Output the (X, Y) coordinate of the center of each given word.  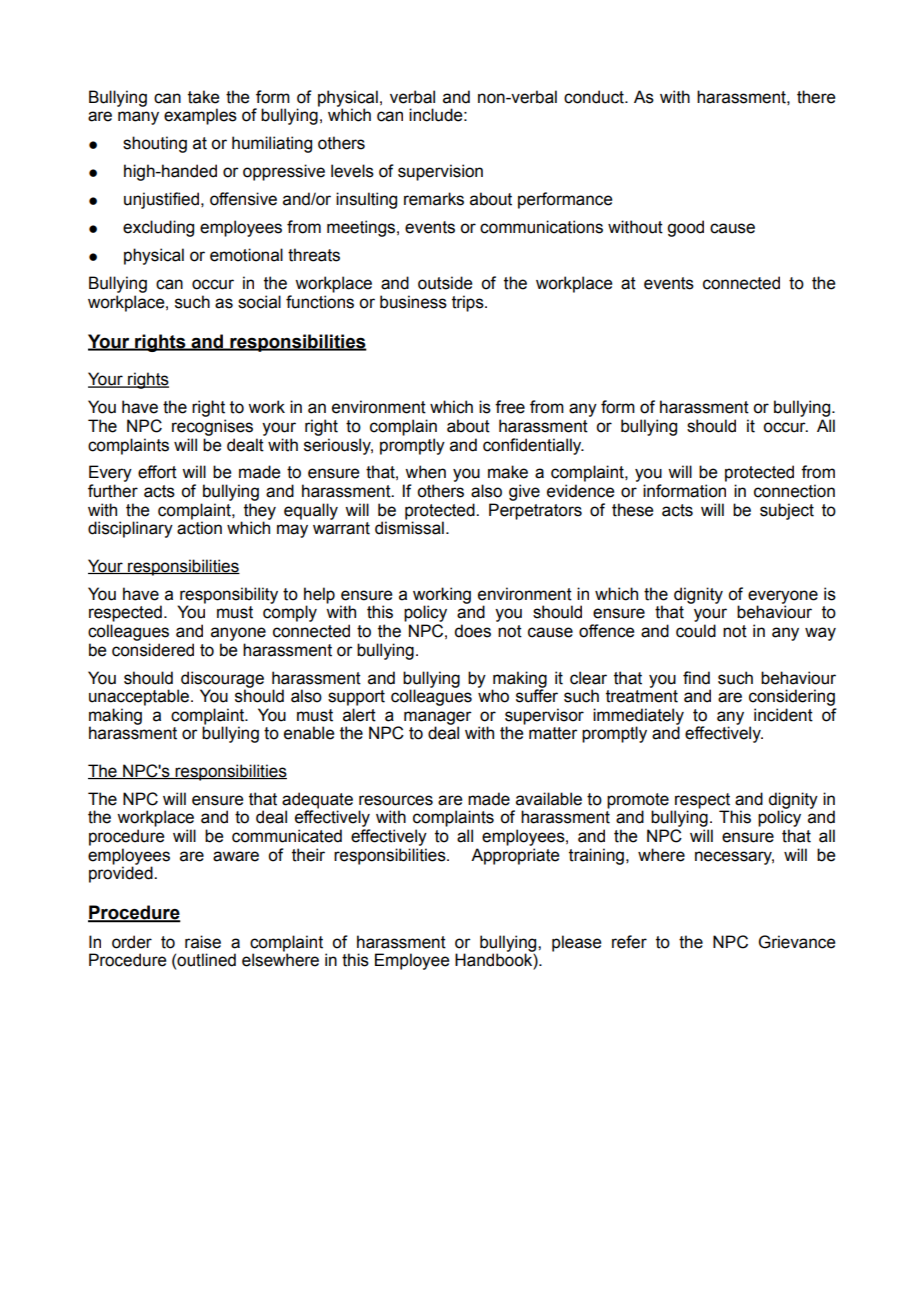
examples (200, 116)
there (816, 97)
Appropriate (515, 856)
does (472, 631)
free (510, 407)
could (696, 631)
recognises (212, 427)
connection (794, 491)
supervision (440, 172)
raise (203, 942)
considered (153, 650)
